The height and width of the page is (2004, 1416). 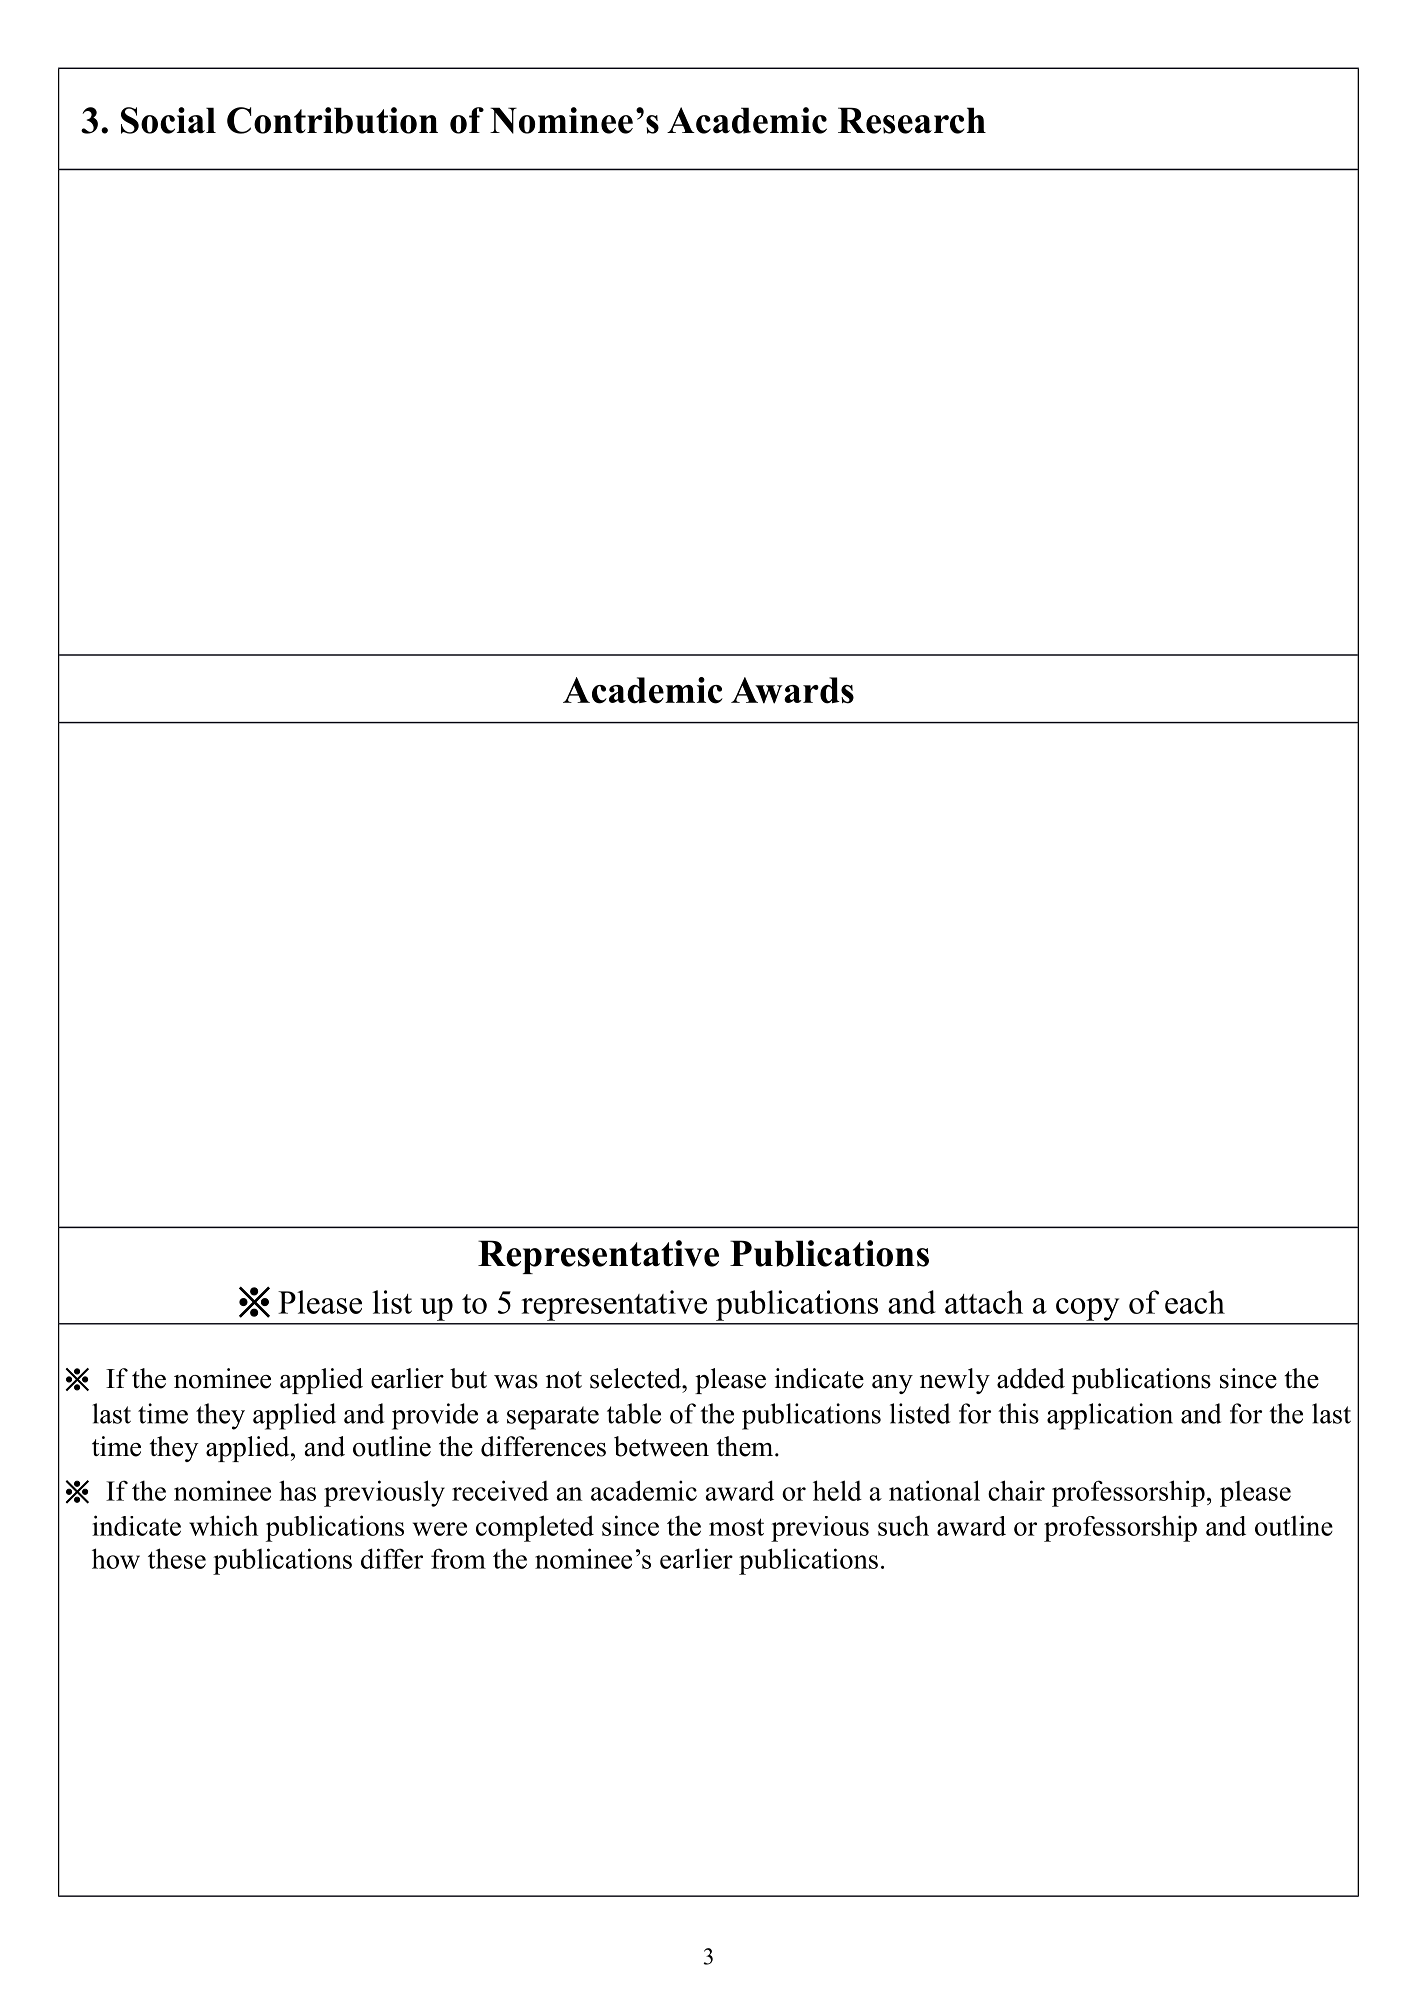 I want to click on attach, so click(x=984, y=1302).
